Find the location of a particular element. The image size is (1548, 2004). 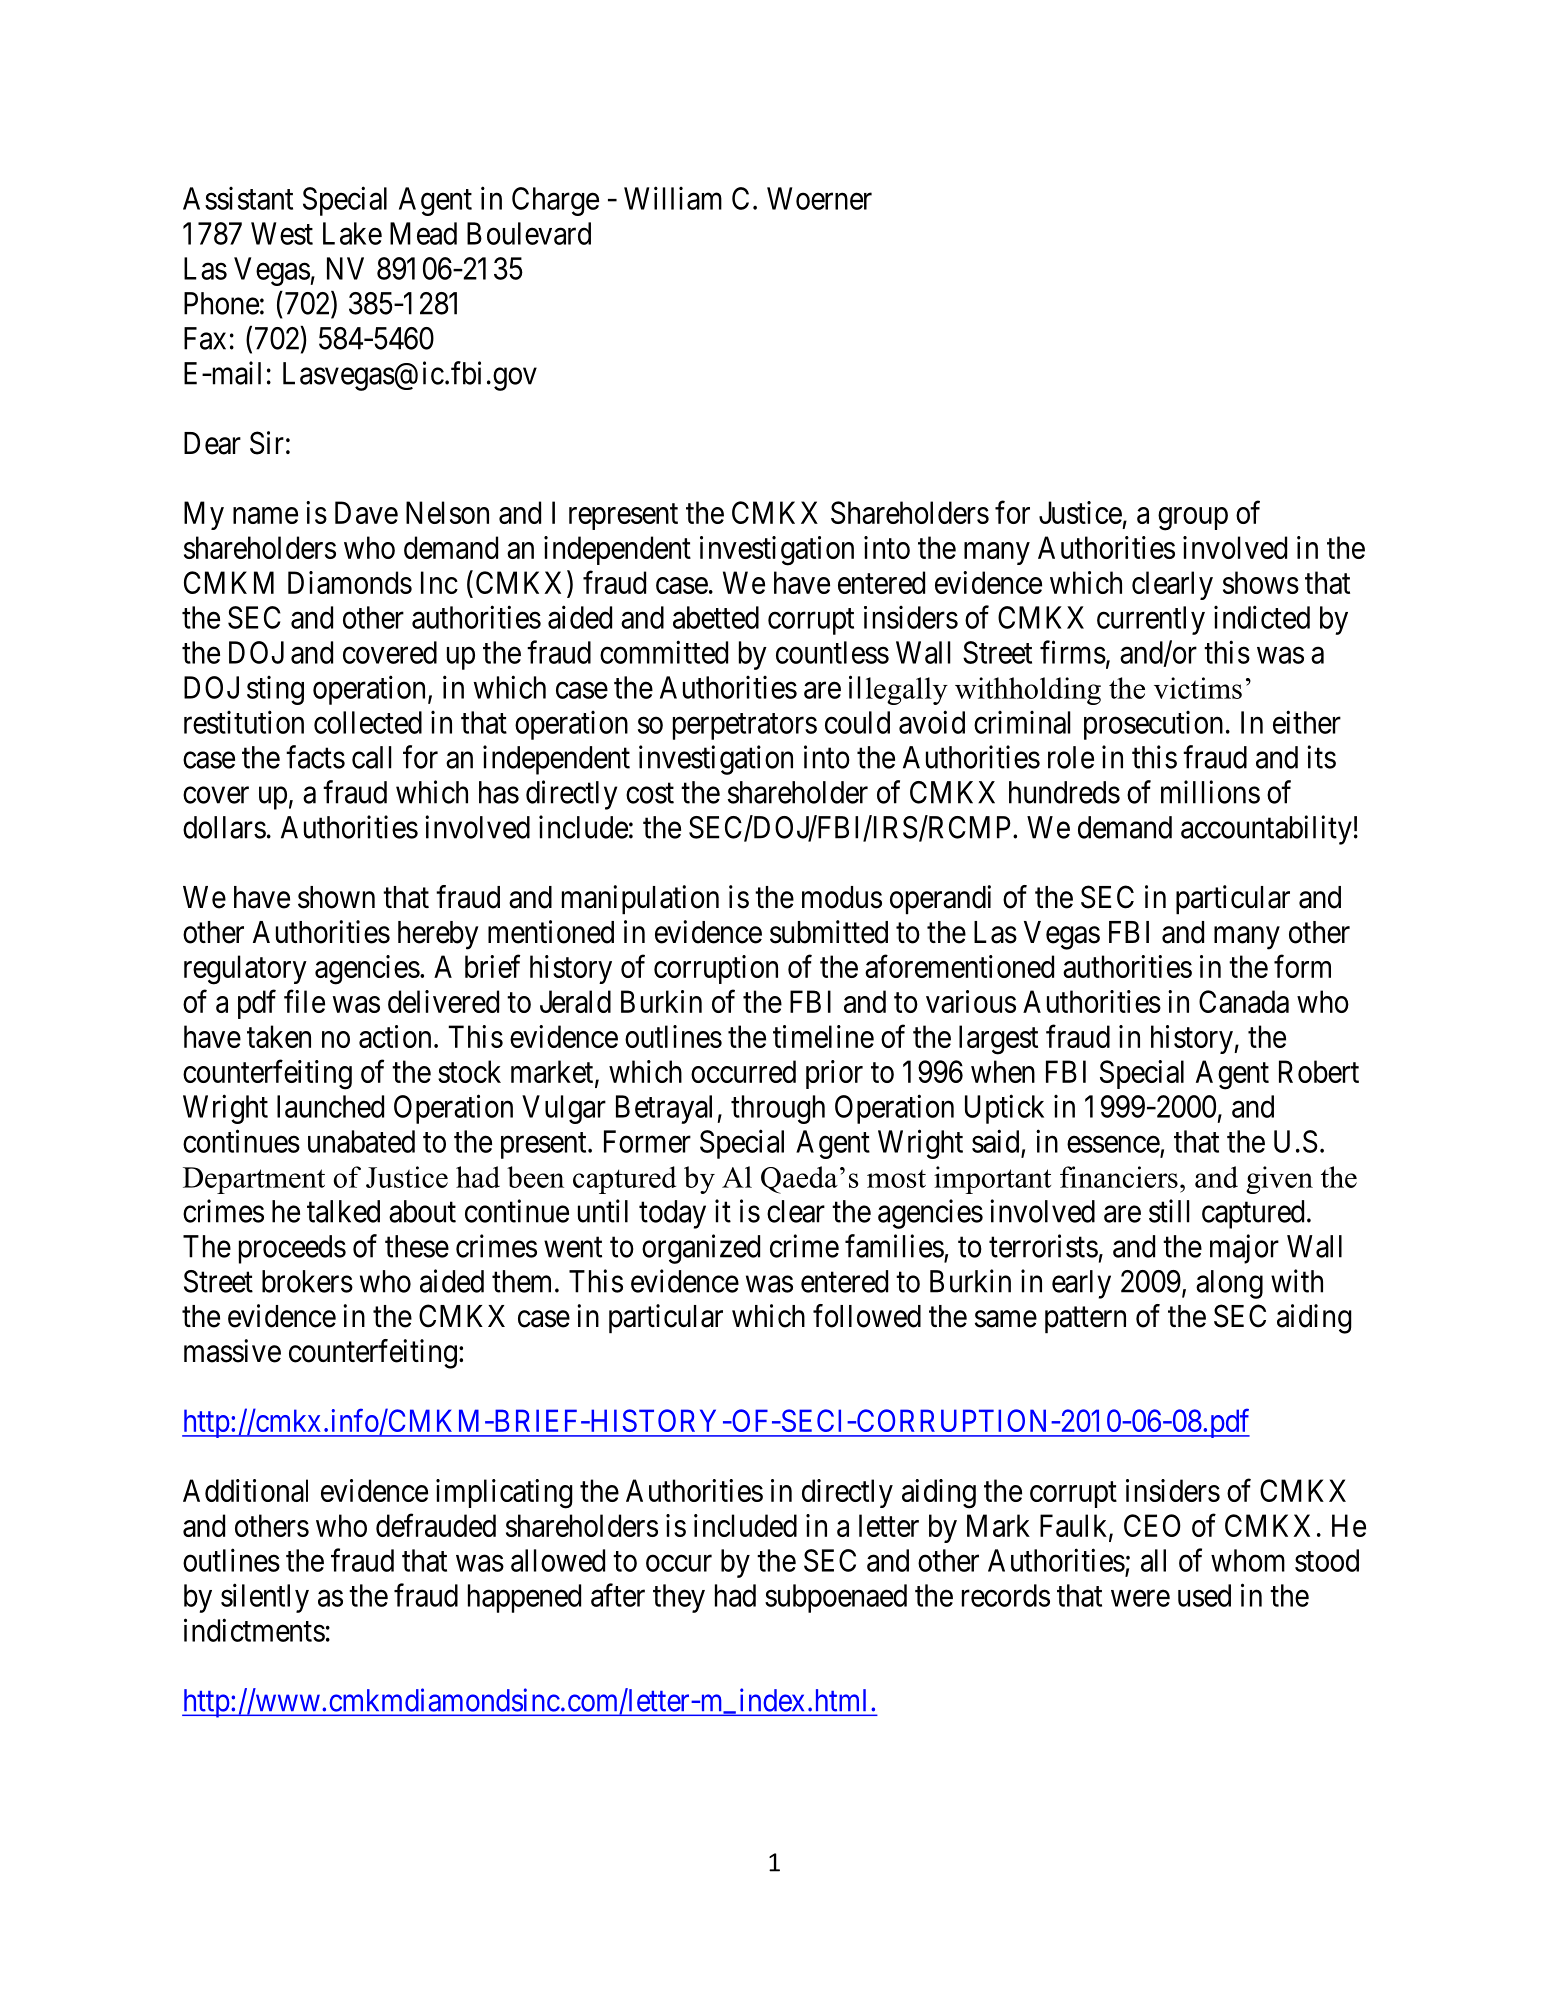

William is located at coordinates (673, 198).
